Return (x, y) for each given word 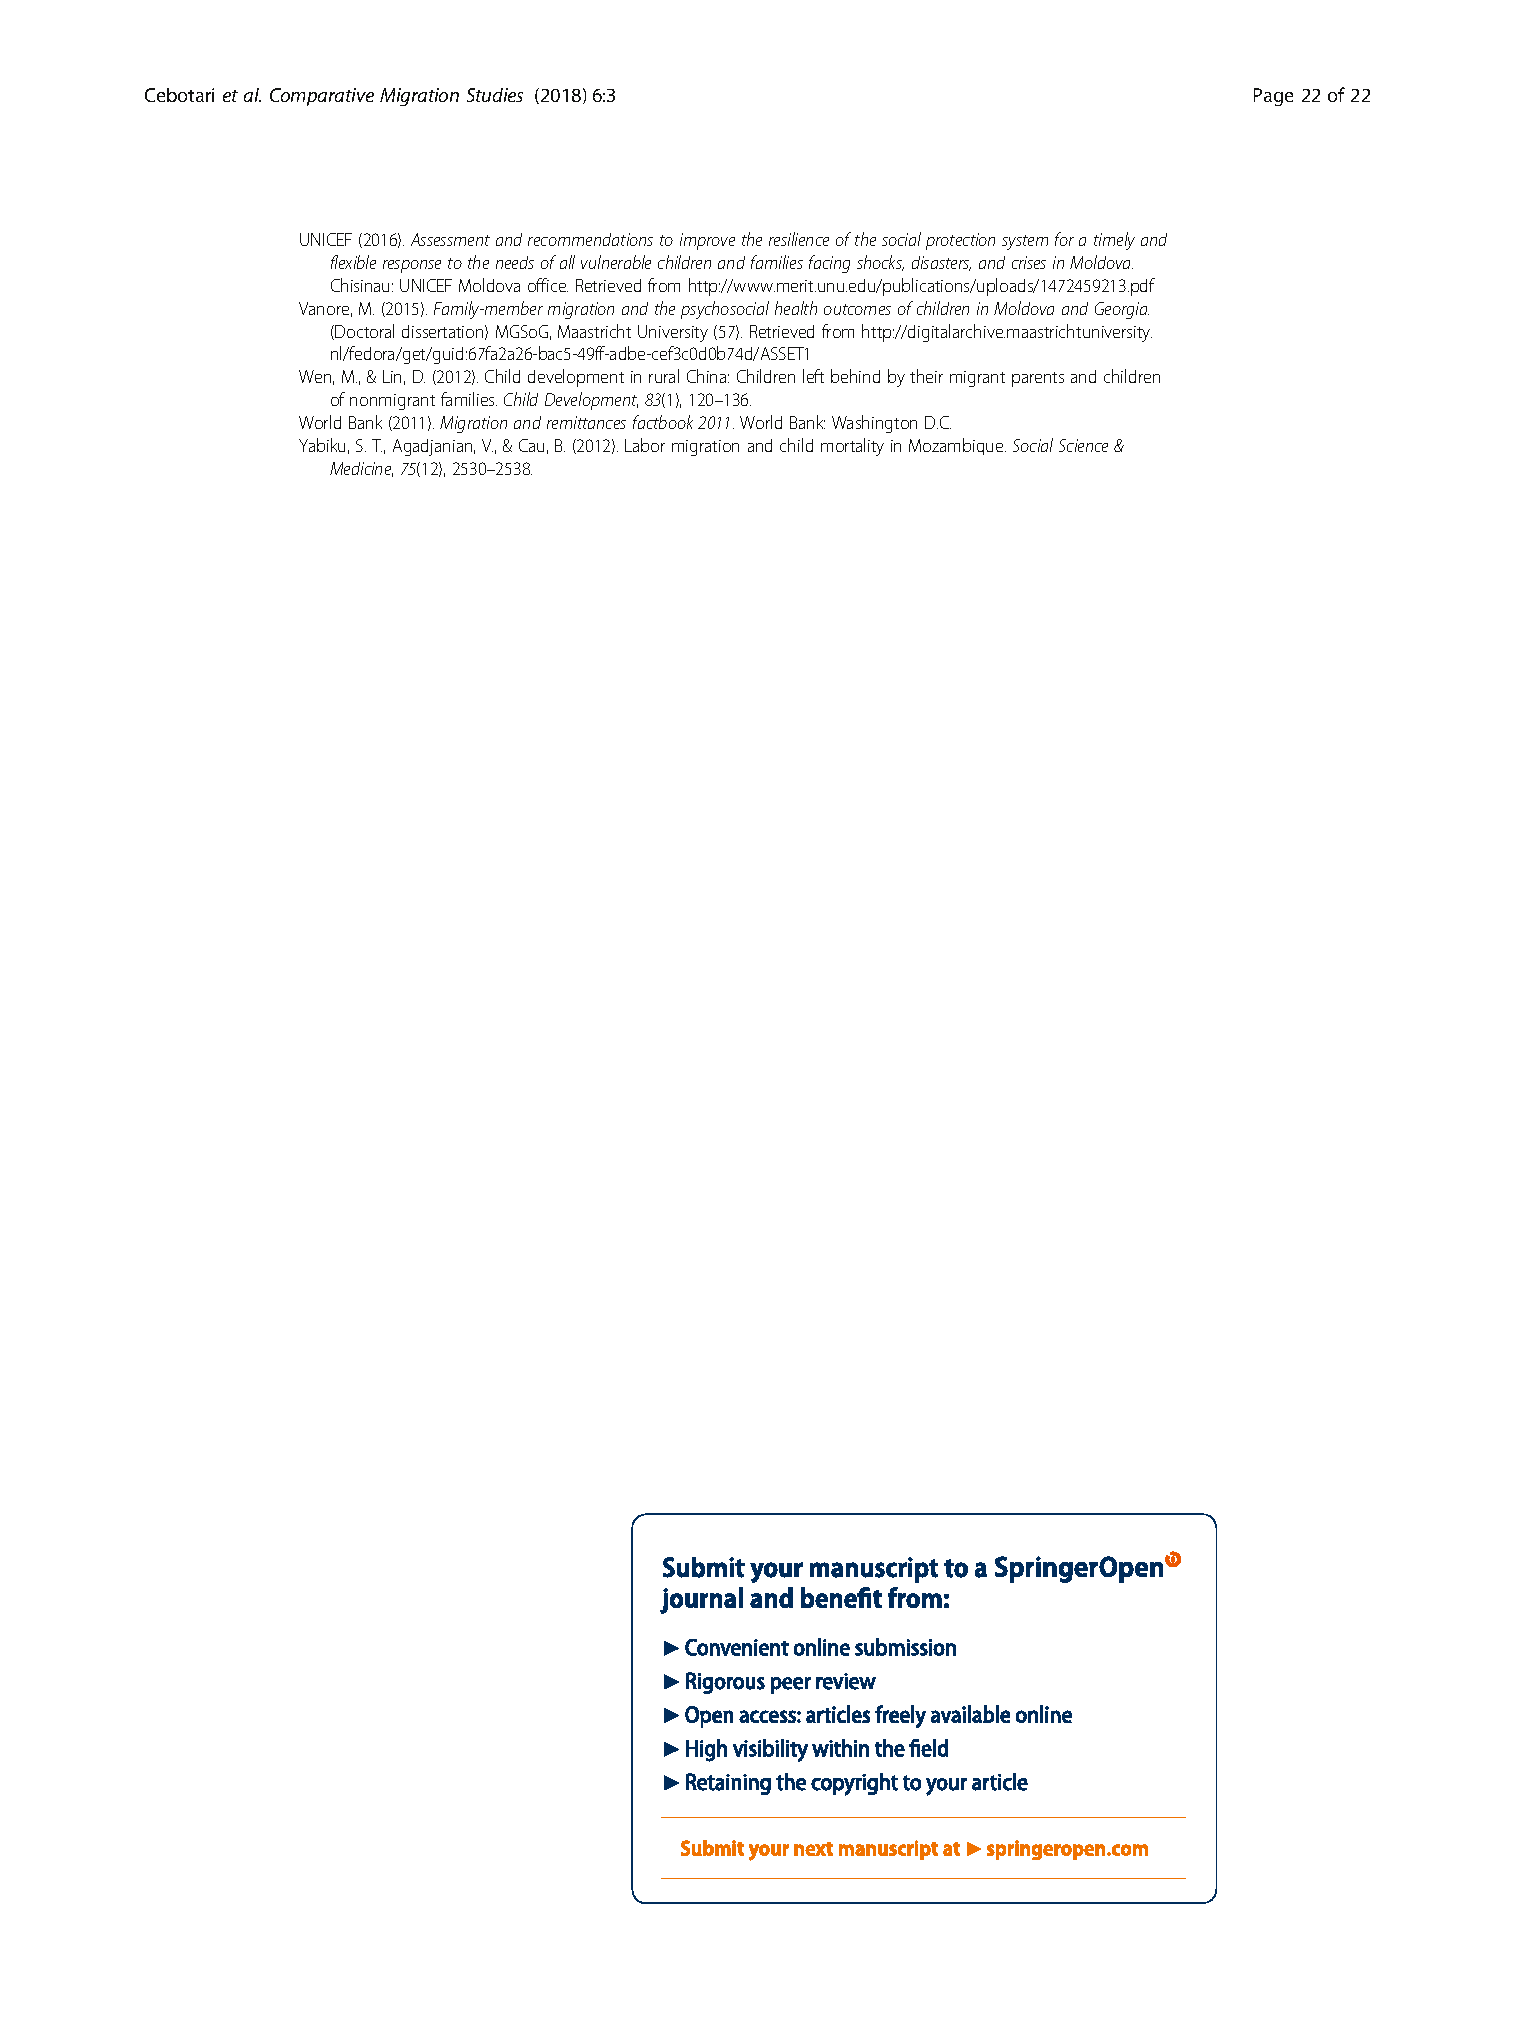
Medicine (361, 469)
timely (1114, 241)
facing (829, 264)
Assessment (450, 239)
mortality (852, 447)
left (813, 376)
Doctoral (364, 331)
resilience (799, 239)
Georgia (1122, 310)
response (412, 266)
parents (1038, 379)
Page (1273, 97)
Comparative (322, 97)
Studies (495, 95)
